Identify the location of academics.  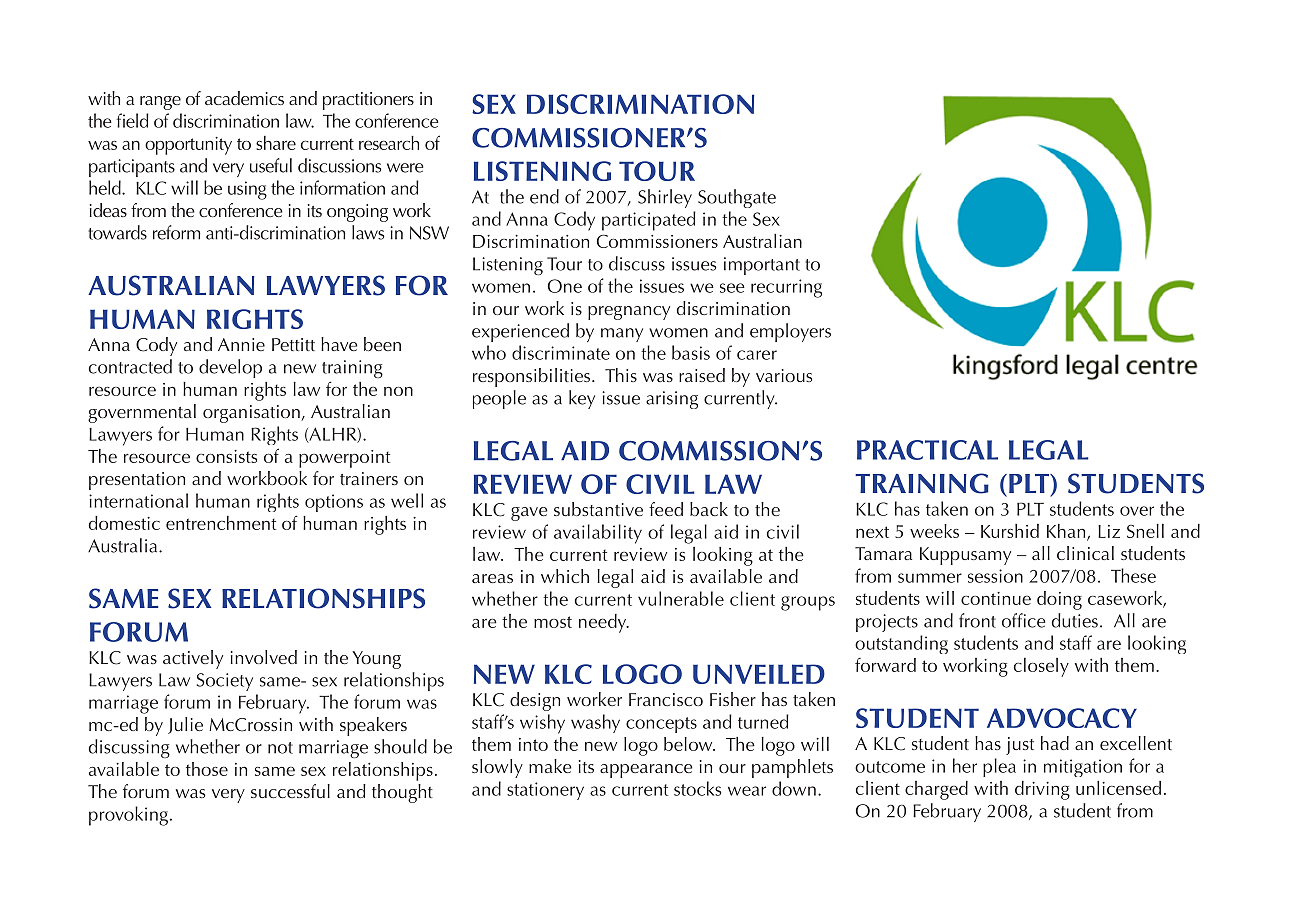
(244, 98).
